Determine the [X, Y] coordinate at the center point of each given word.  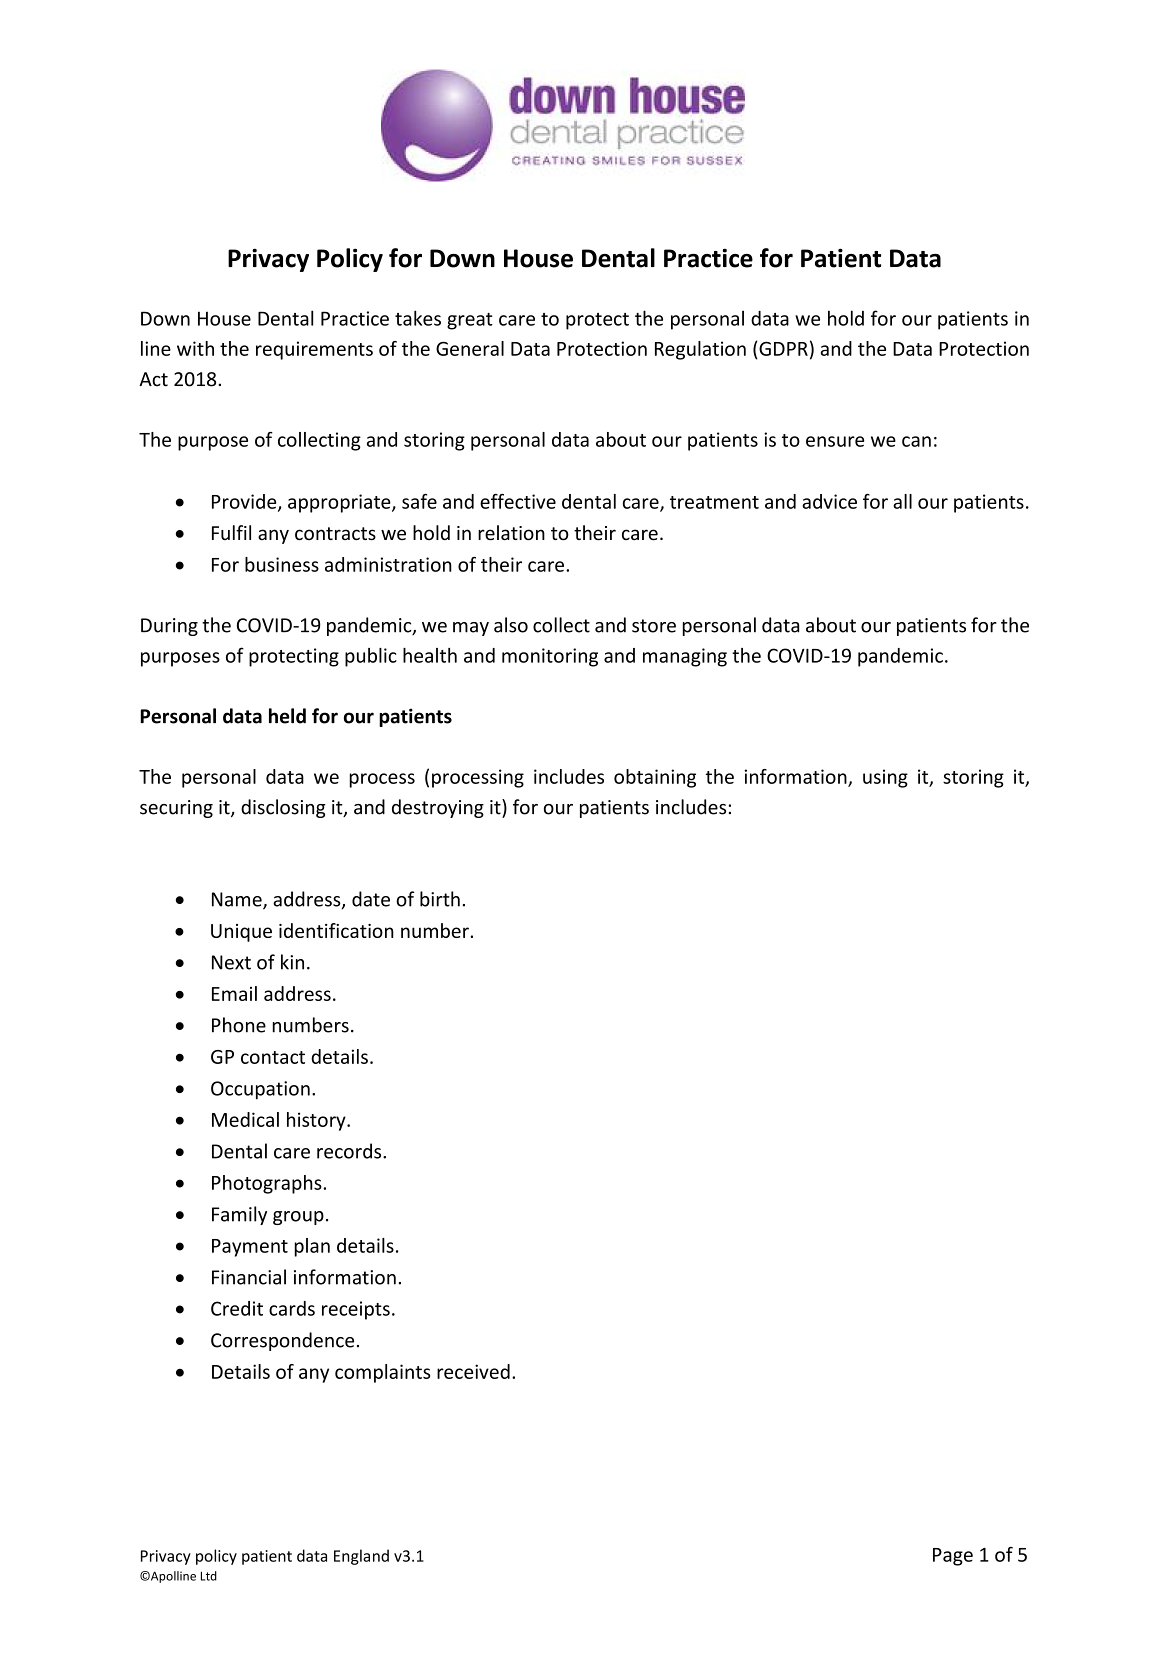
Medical [245, 1119]
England [361, 1557]
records [350, 1151]
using [885, 778]
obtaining [655, 778]
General [470, 348]
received [473, 1371]
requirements [314, 350]
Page [953, 1557]
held [287, 716]
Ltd [209, 1576]
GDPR [783, 348]
